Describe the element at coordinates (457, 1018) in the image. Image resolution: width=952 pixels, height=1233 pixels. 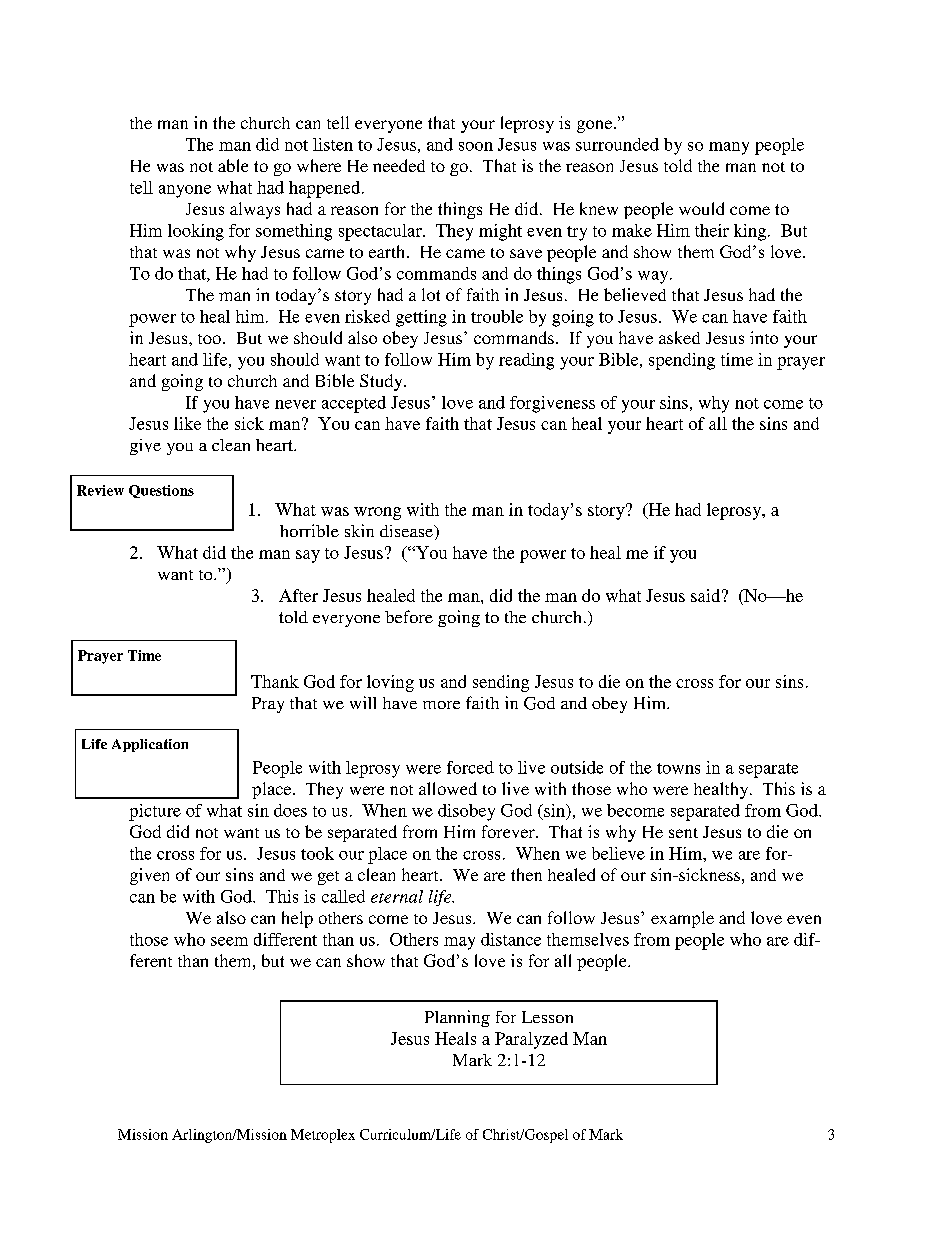
I see `Planning` at that location.
